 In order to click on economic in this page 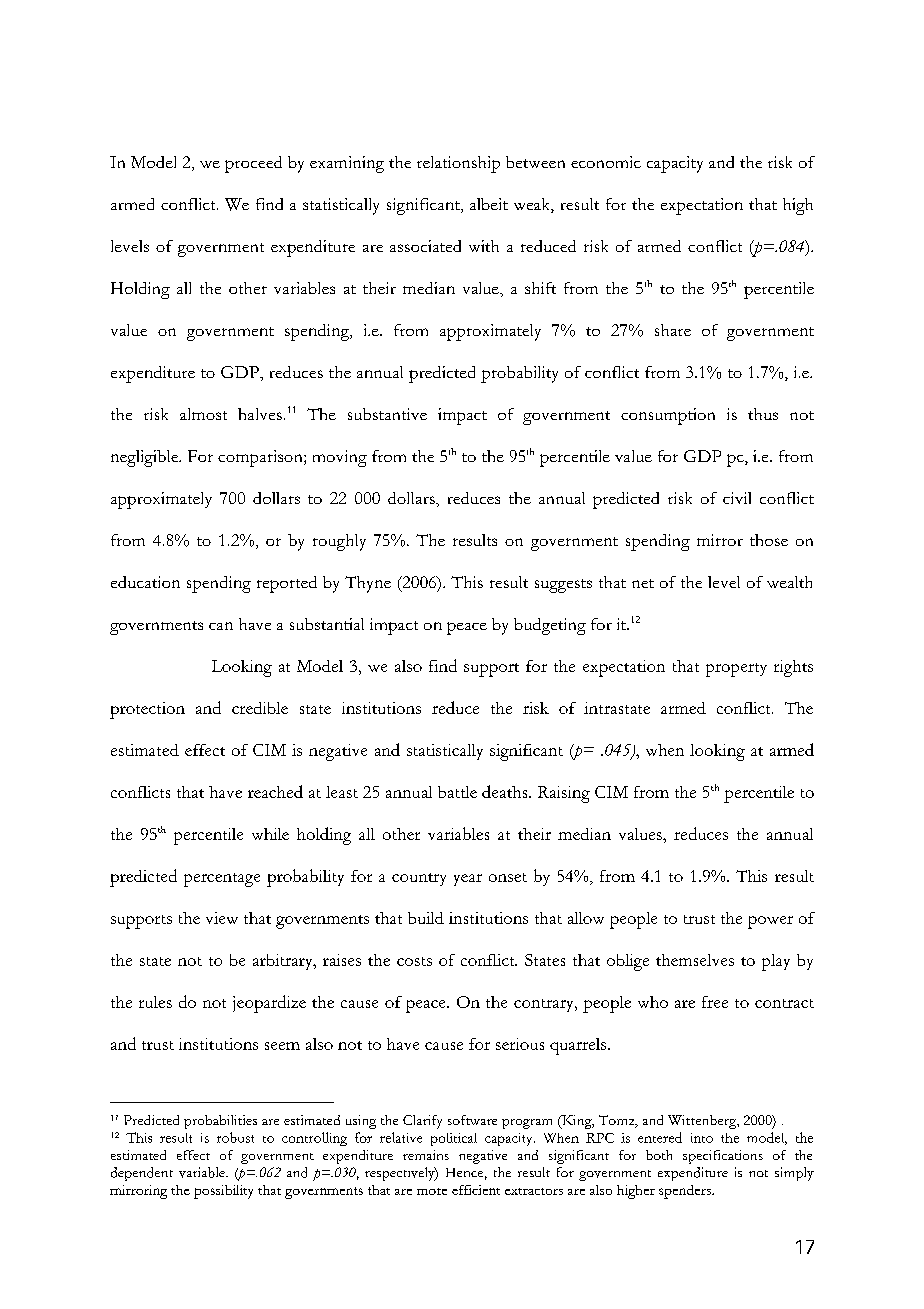, I will do `click(606, 162)`.
